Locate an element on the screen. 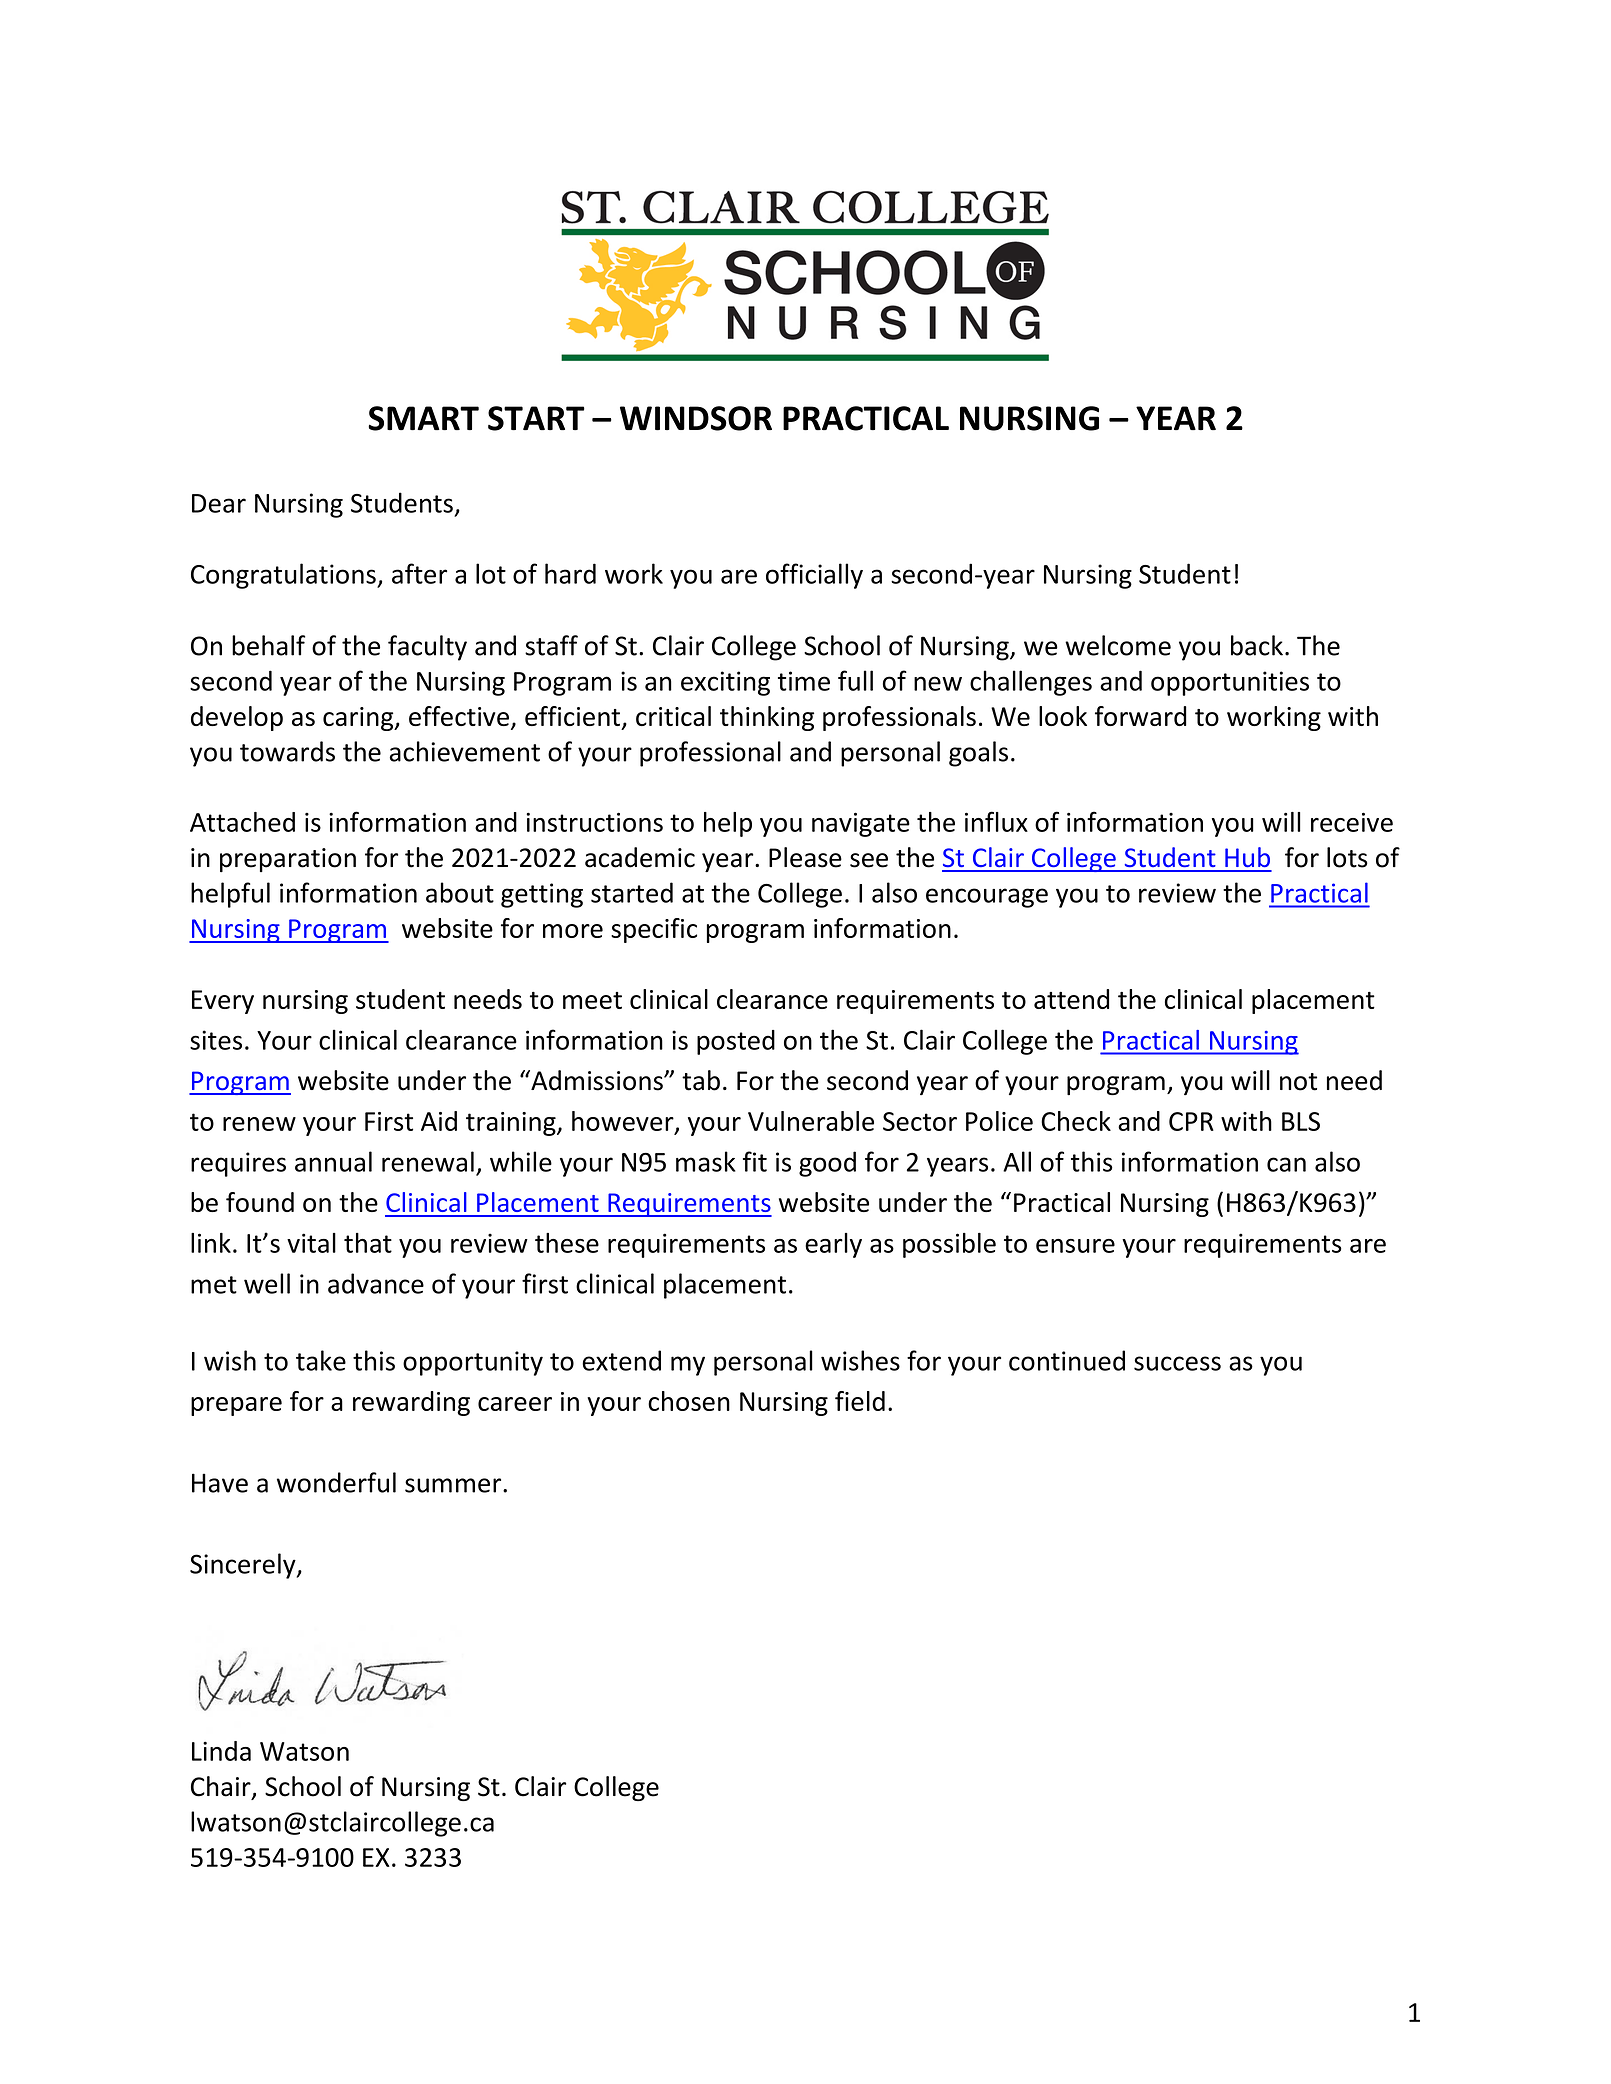 The width and height of the screenshot is (1611, 2084). back is located at coordinates (1257, 645).
